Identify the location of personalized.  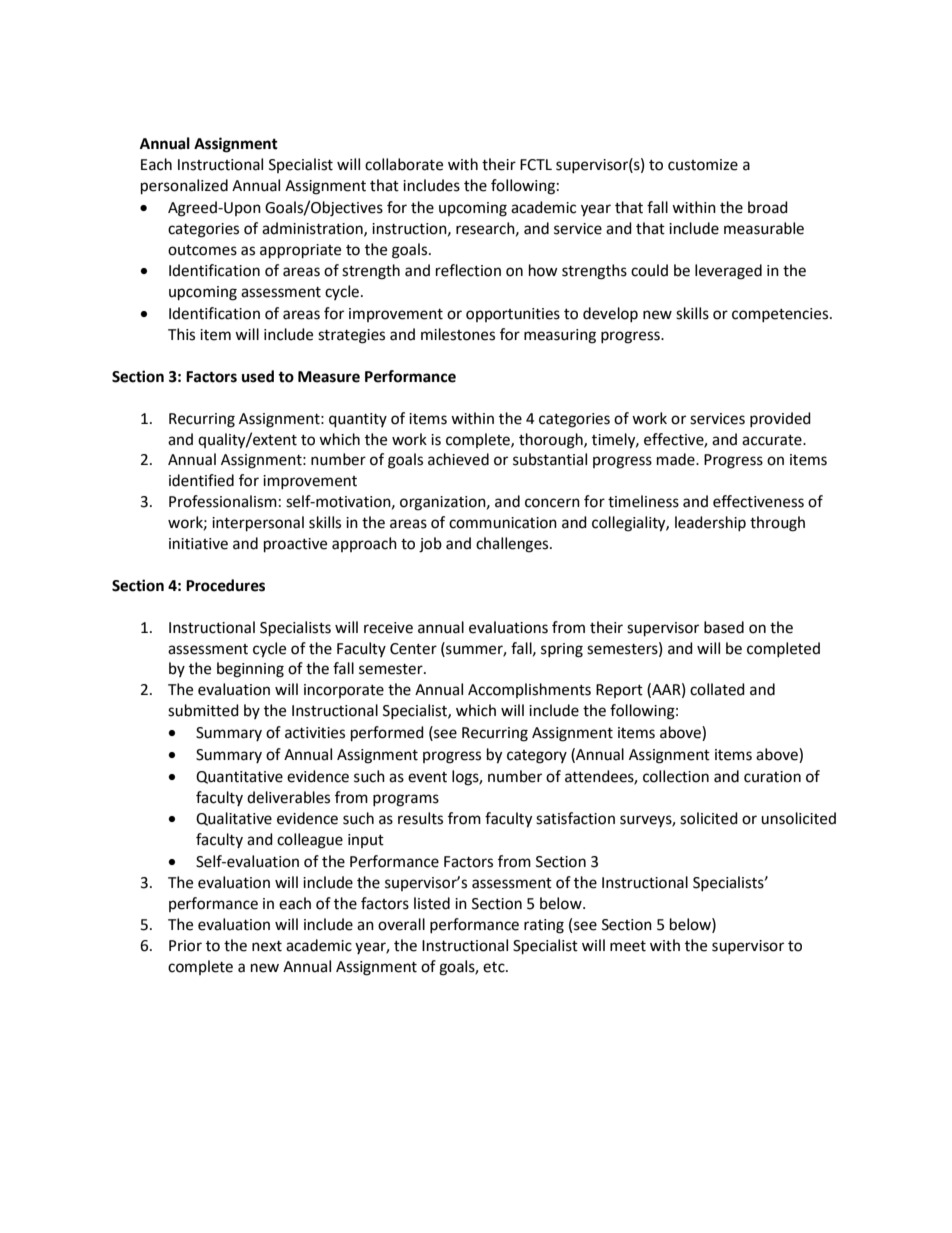
(184, 187).
